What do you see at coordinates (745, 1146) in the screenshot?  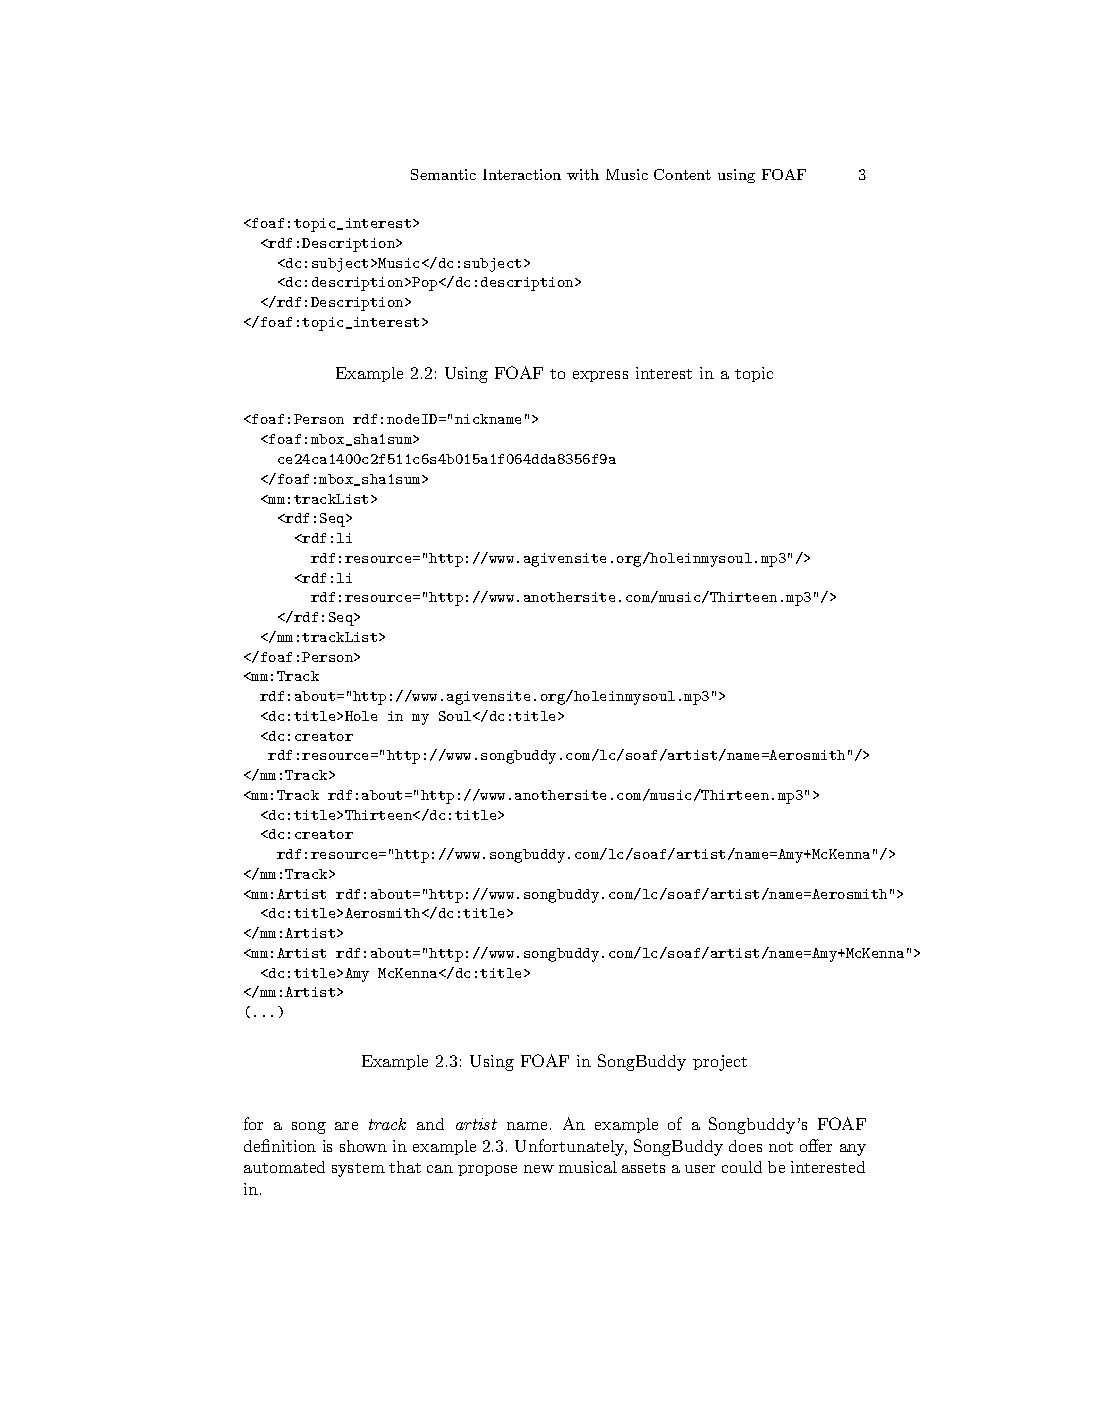 I see `does` at bounding box center [745, 1146].
